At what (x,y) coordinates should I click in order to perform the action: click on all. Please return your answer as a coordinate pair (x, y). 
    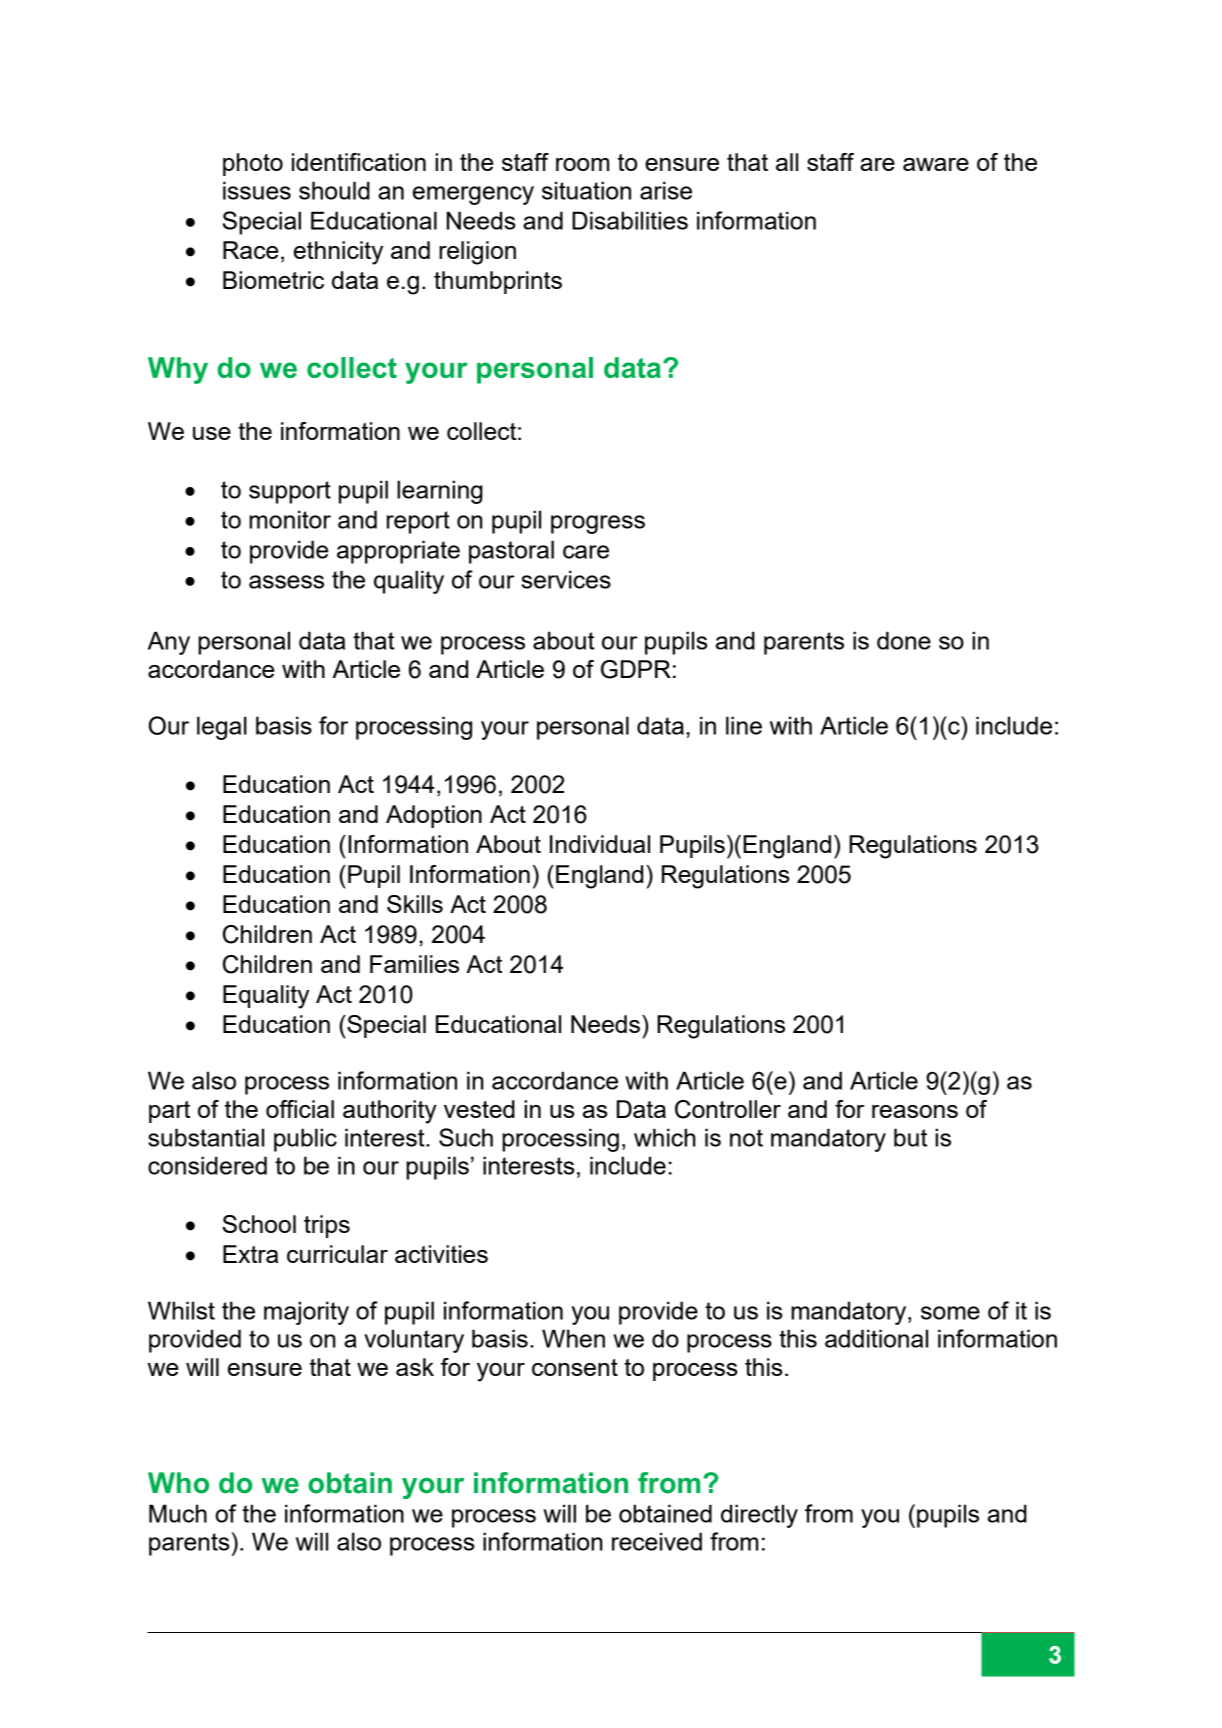
    Looking at the image, I should click on (787, 162).
